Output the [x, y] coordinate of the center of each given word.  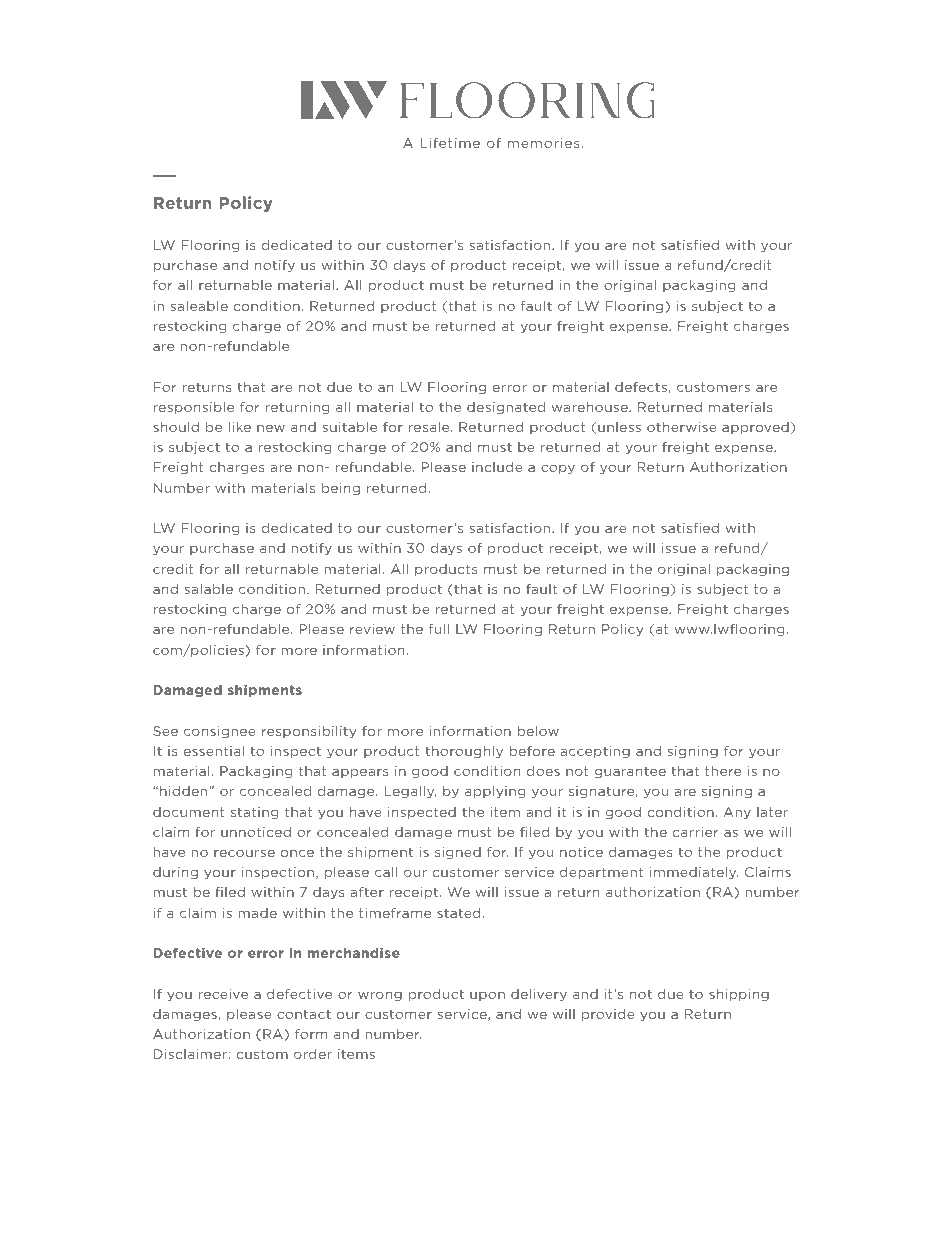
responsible [193, 408]
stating [255, 813]
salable [209, 589]
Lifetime [450, 143]
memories [544, 143]
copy [558, 469]
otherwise [682, 427]
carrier [695, 832]
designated [506, 408]
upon [487, 996]
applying [495, 792]
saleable [199, 306]
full [439, 629]
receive [223, 994]
